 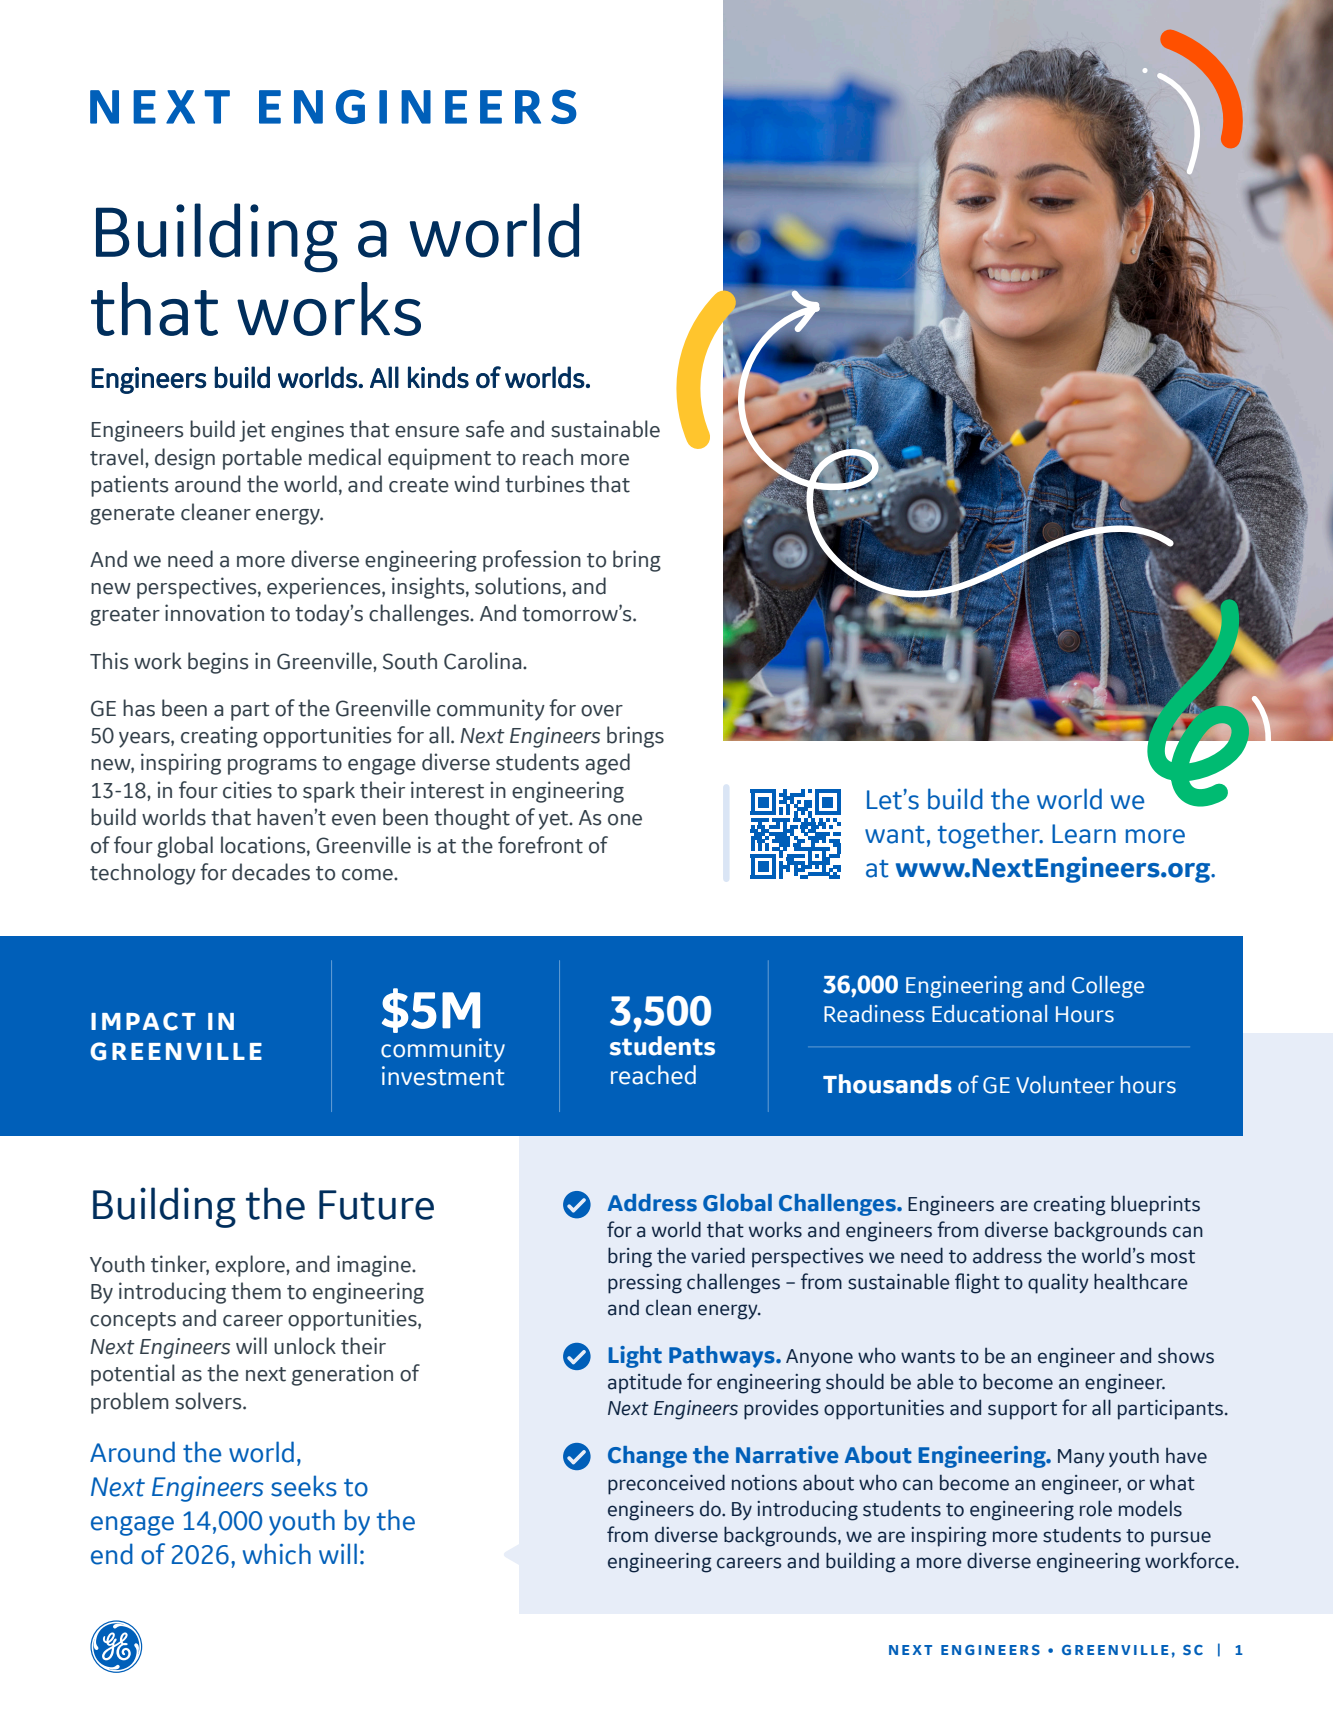 What do you see at coordinates (247, 790) in the page?
I see `cities` at bounding box center [247, 790].
